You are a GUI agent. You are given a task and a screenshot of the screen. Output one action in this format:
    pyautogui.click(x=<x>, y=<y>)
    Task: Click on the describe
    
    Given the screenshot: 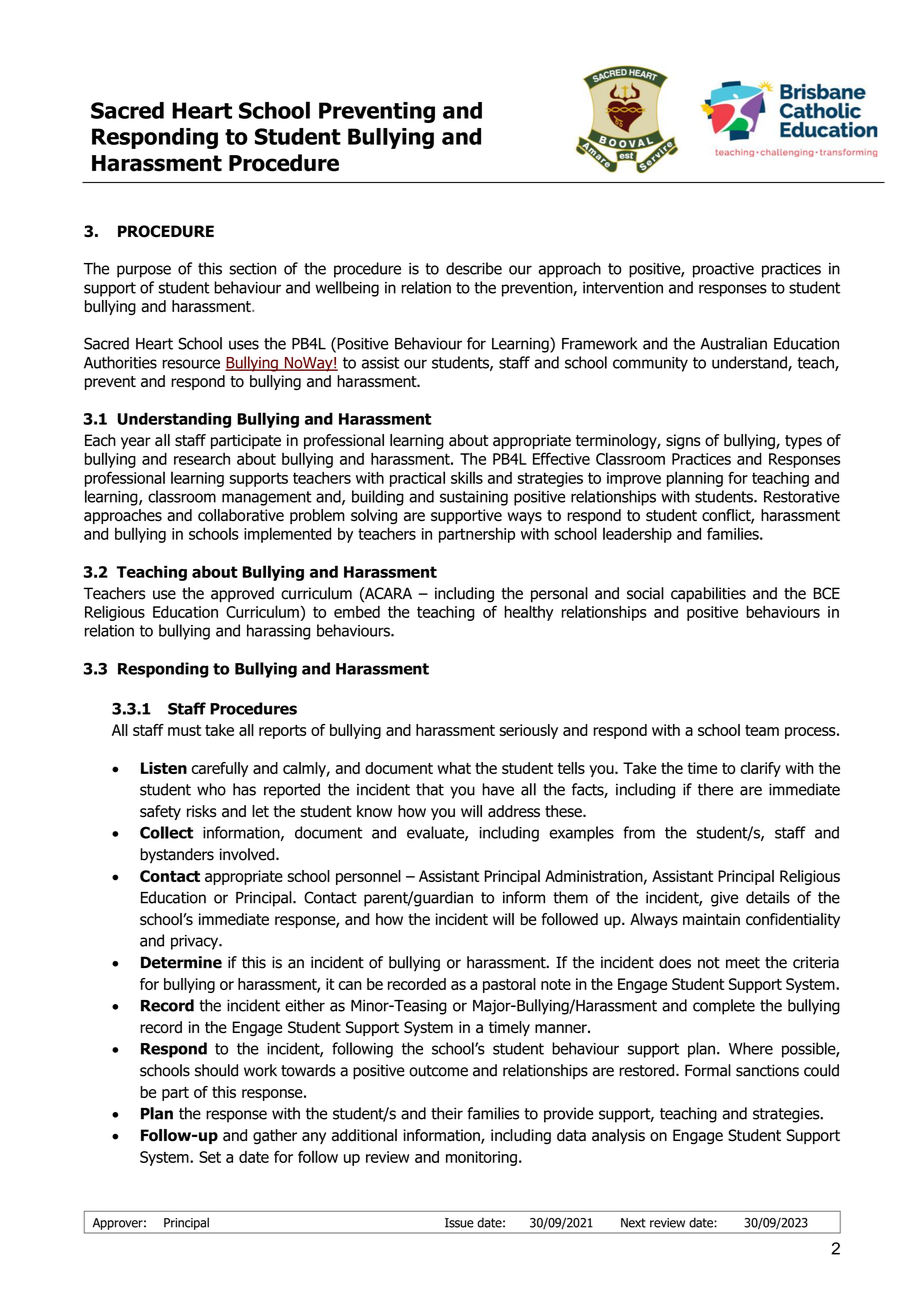 What is the action you would take?
    pyautogui.click(x=474, y=268)
